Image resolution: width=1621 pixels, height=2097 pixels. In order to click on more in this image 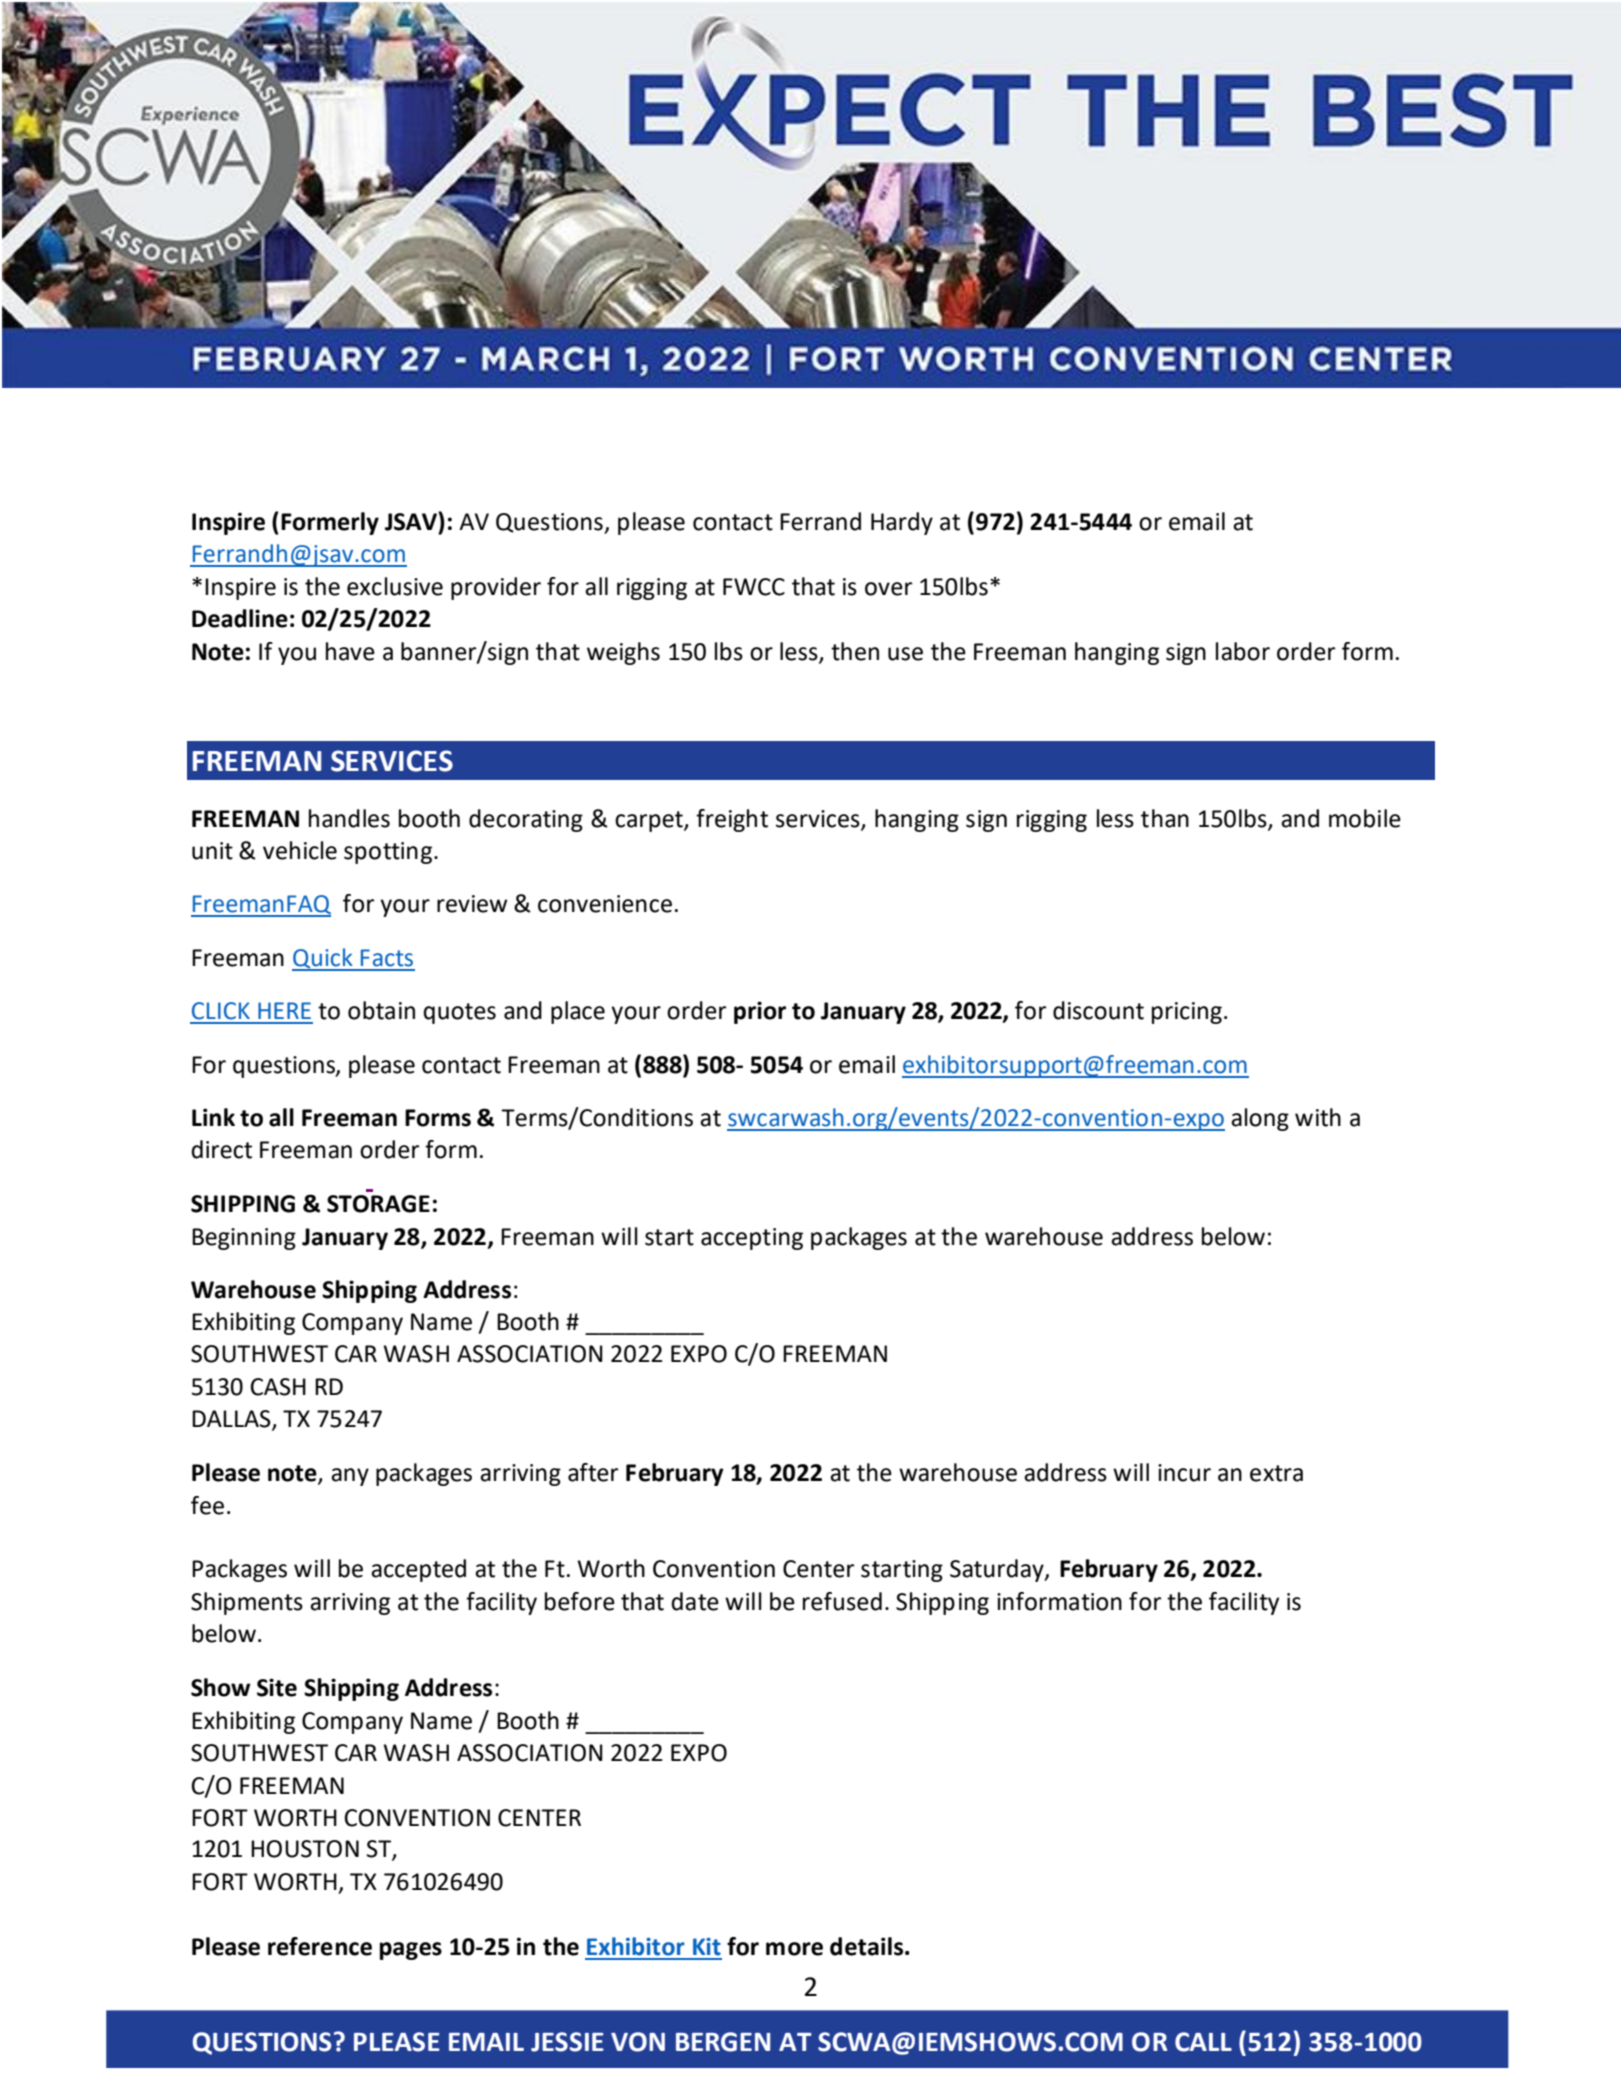, I will do `click(794, 1949)`.
